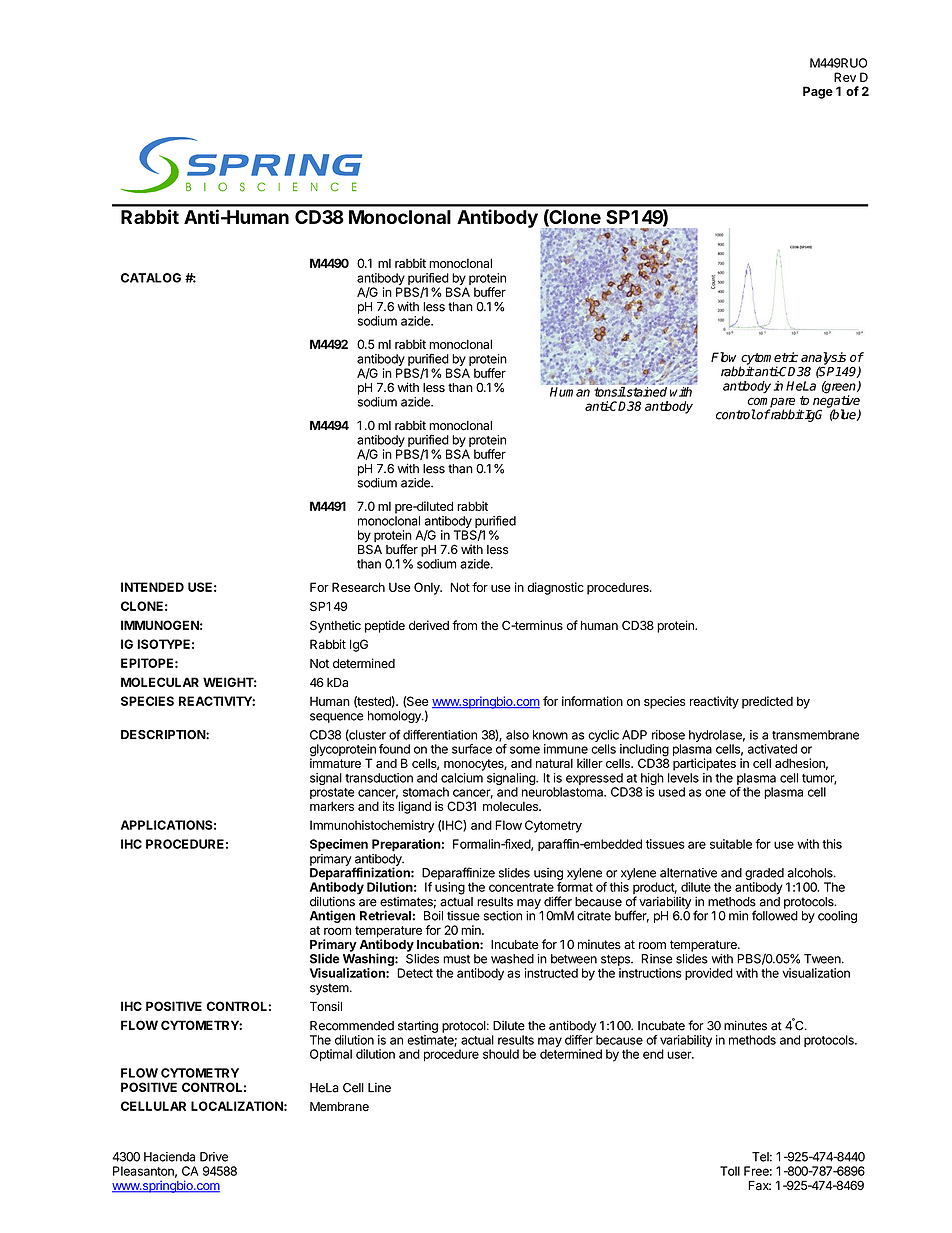 The height and width of the screenshot is (1233, 952). I want to click on Synthetic, so click(335, 626).
